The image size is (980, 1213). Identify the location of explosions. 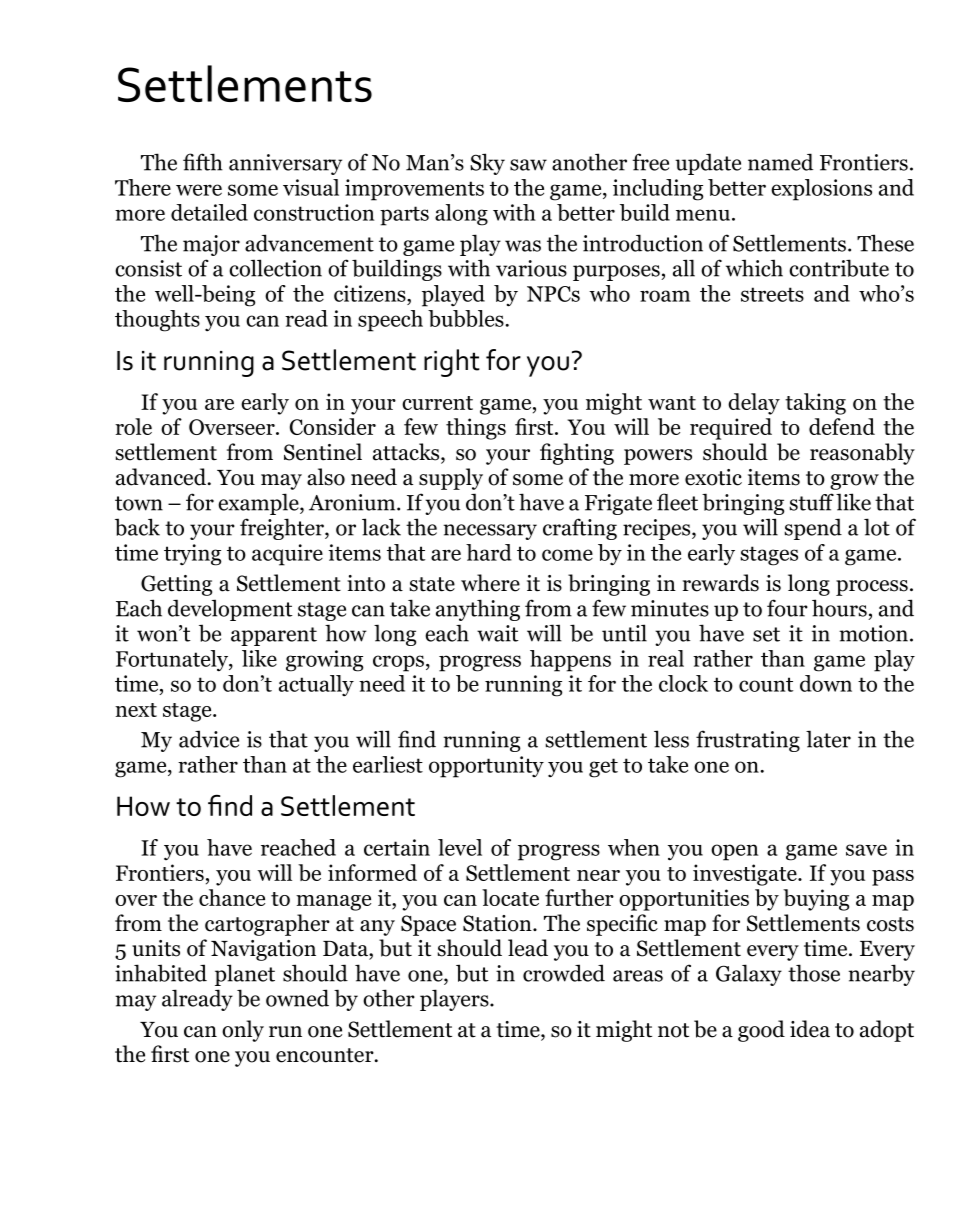
(821, 190).
